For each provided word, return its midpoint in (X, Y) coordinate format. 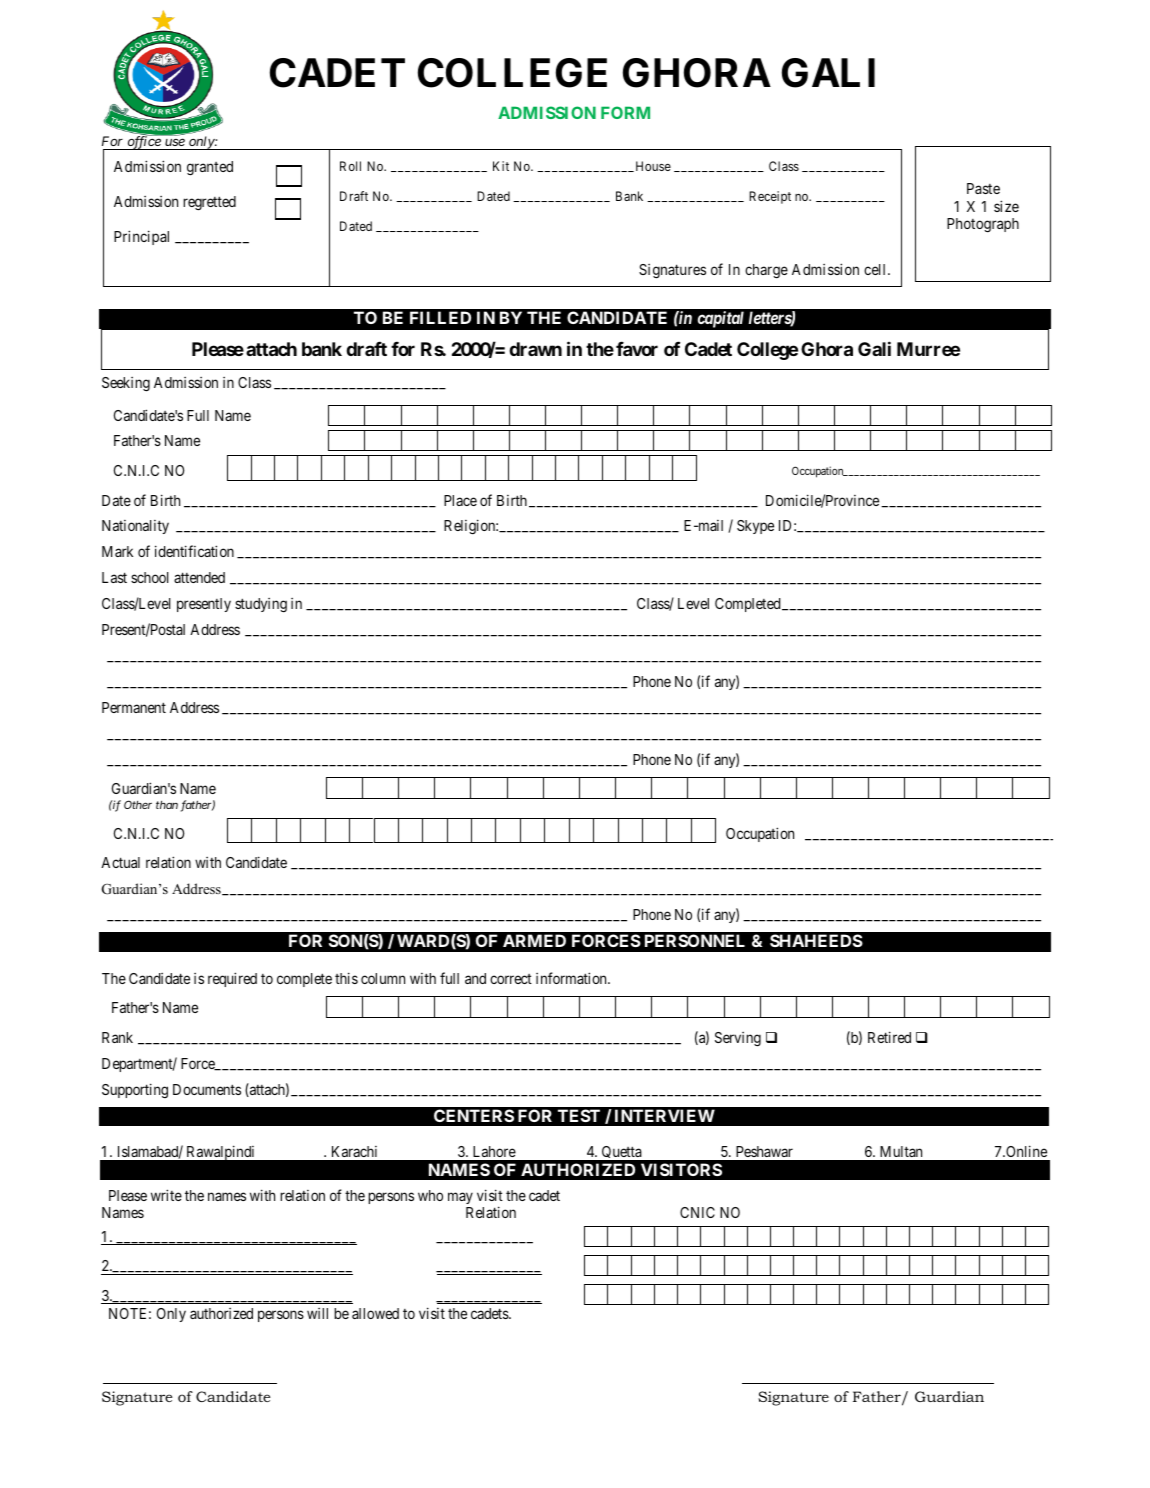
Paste (983, 188)
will (317, 1313)
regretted (209, 203)
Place (460, 500)
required (232, 979)
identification (194, 551)
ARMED (534, 940)
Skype (755, 527)
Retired (889, 1037)
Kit (501, 166)
